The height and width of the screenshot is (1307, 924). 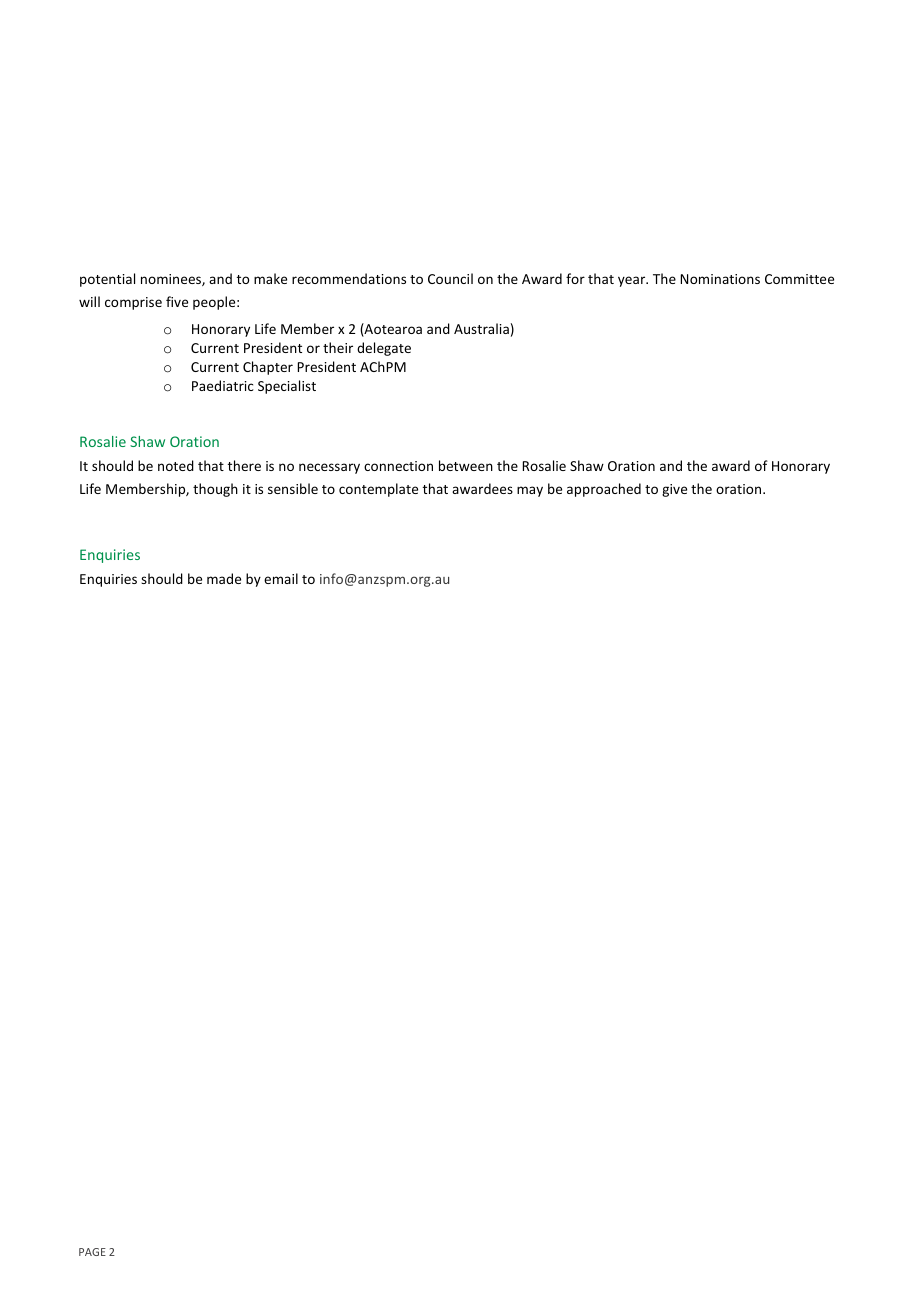 I want to click on made, so click(x=224, y=578).
